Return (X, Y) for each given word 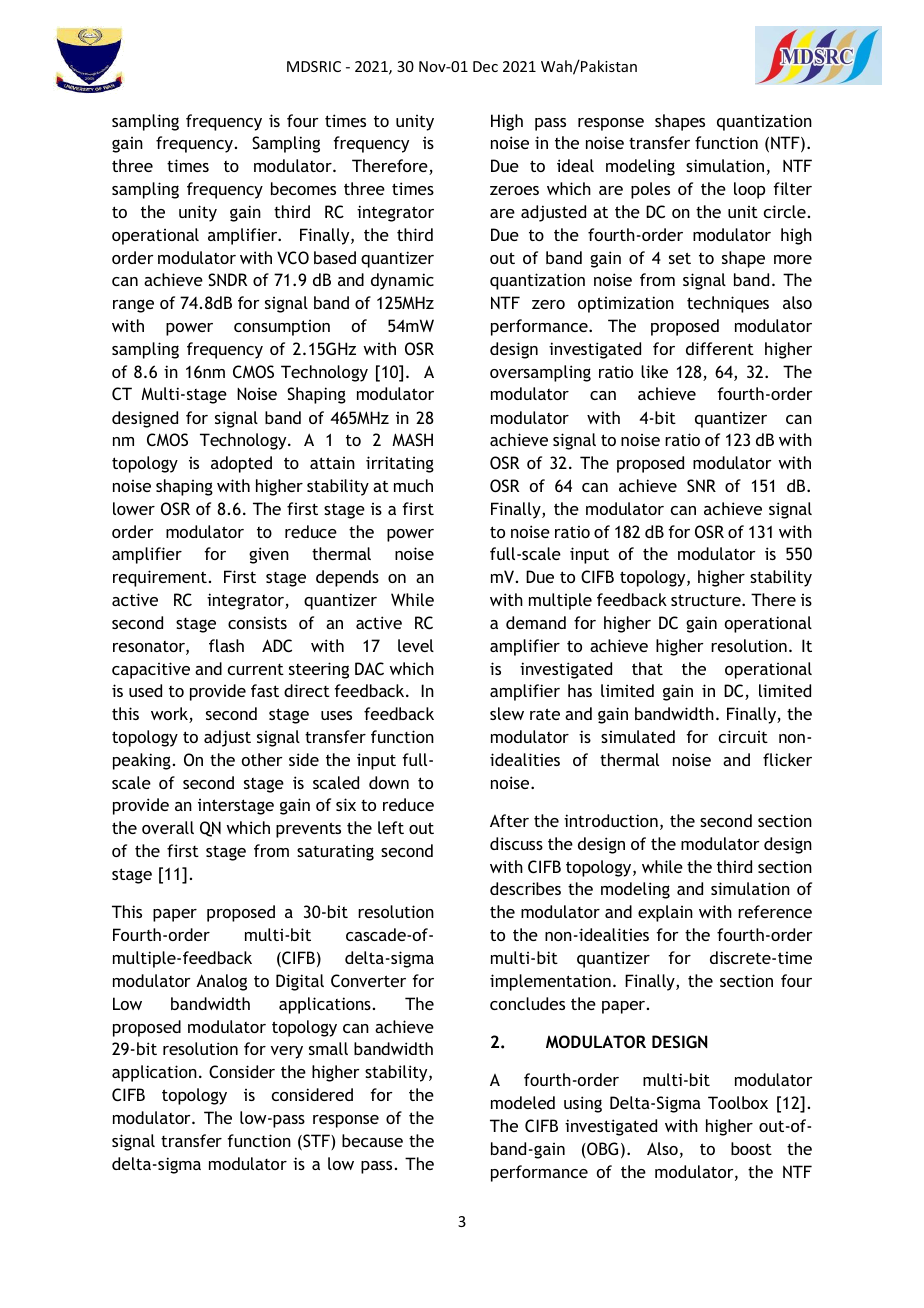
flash (226, 645)
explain (665, 913)
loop (749, 190)
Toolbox (738, 1102)
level (416, 645)
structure (707, 600)
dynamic (402, 281)
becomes (303, 188)
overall (168, 827)
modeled (523, 1102)
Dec (485, 66)
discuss (516, 843)
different (720, 348)
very (286, 1052)
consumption (282, 328)
